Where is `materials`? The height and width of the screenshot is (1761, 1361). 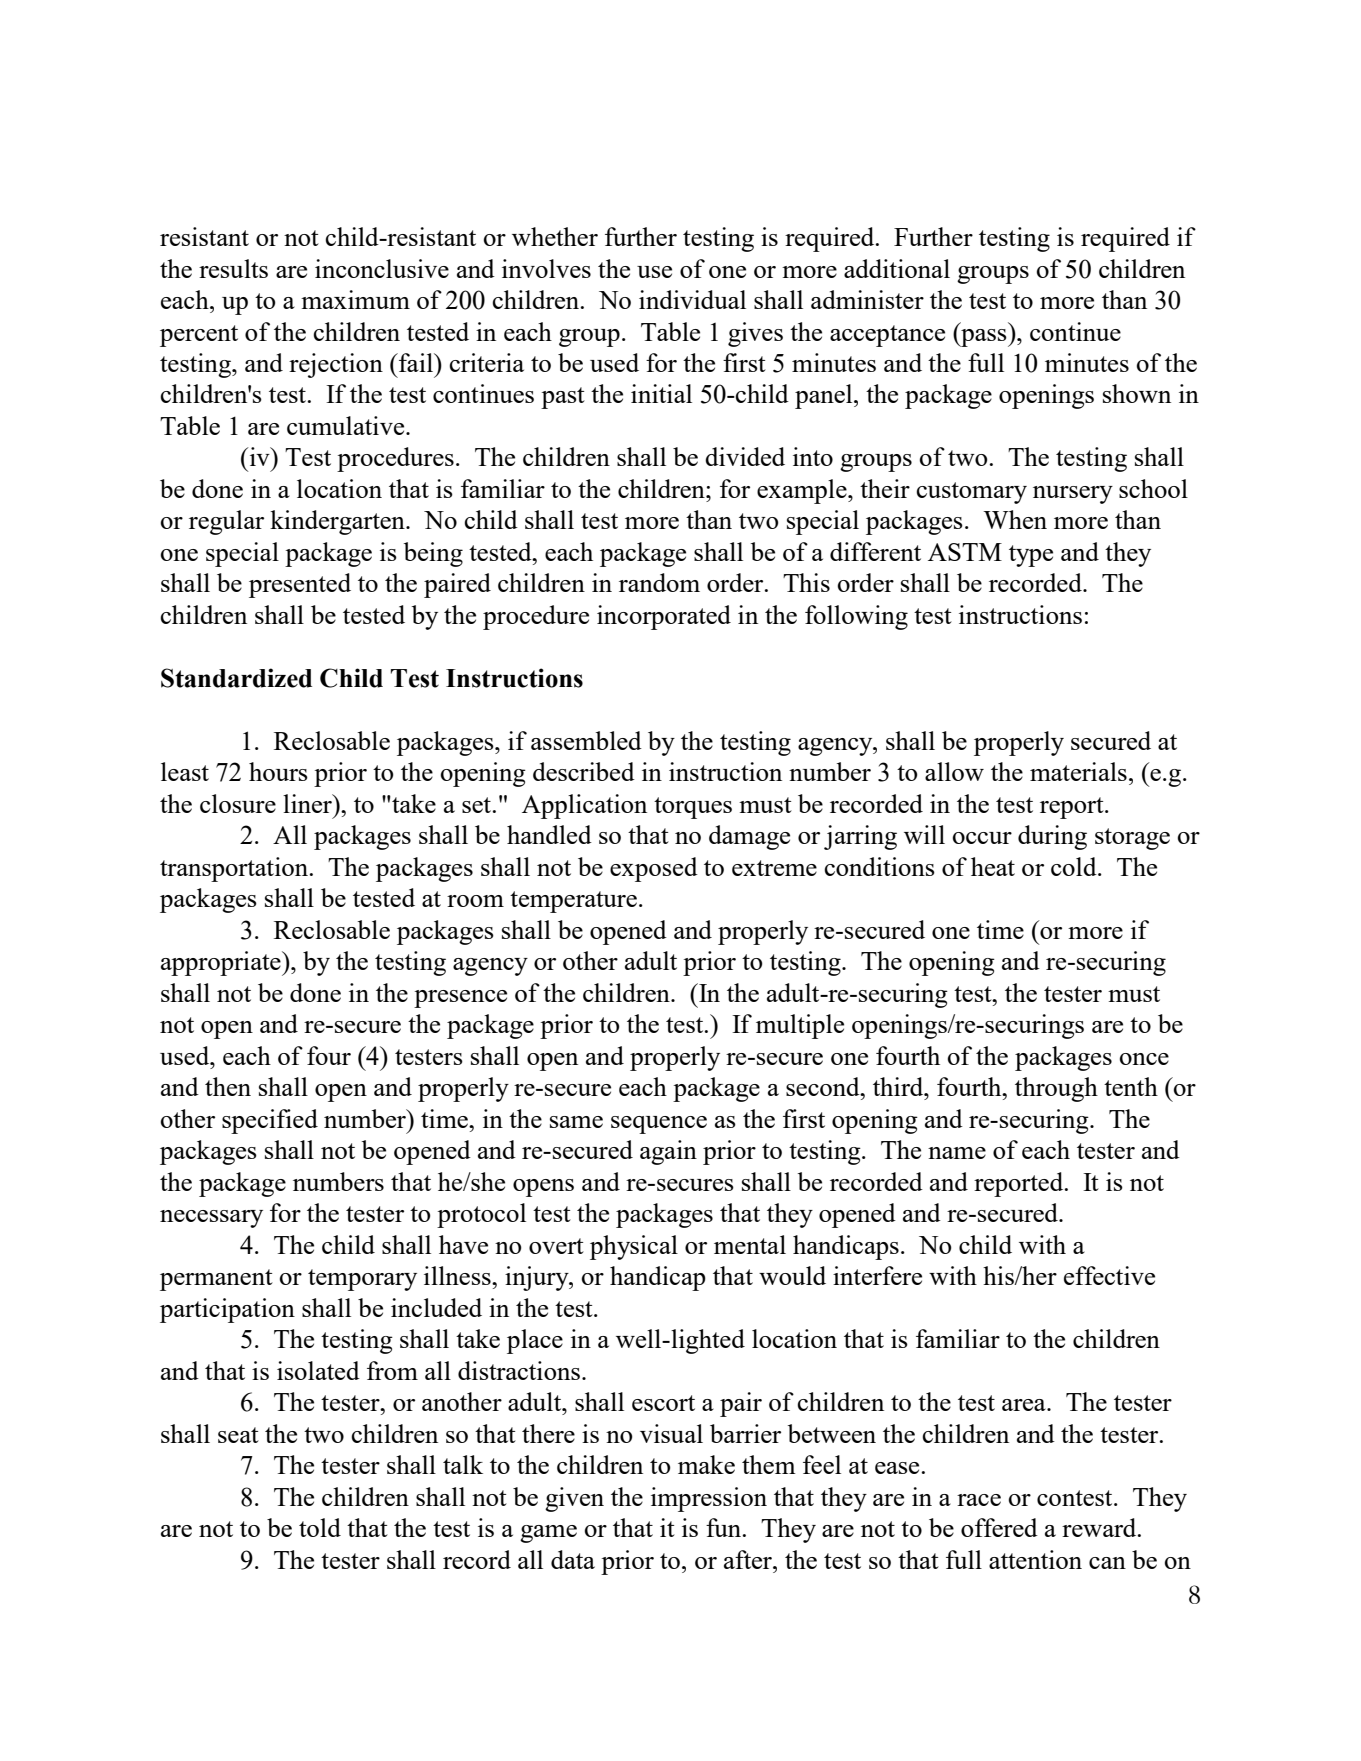
materials is located at coordinates (1078, 771).
